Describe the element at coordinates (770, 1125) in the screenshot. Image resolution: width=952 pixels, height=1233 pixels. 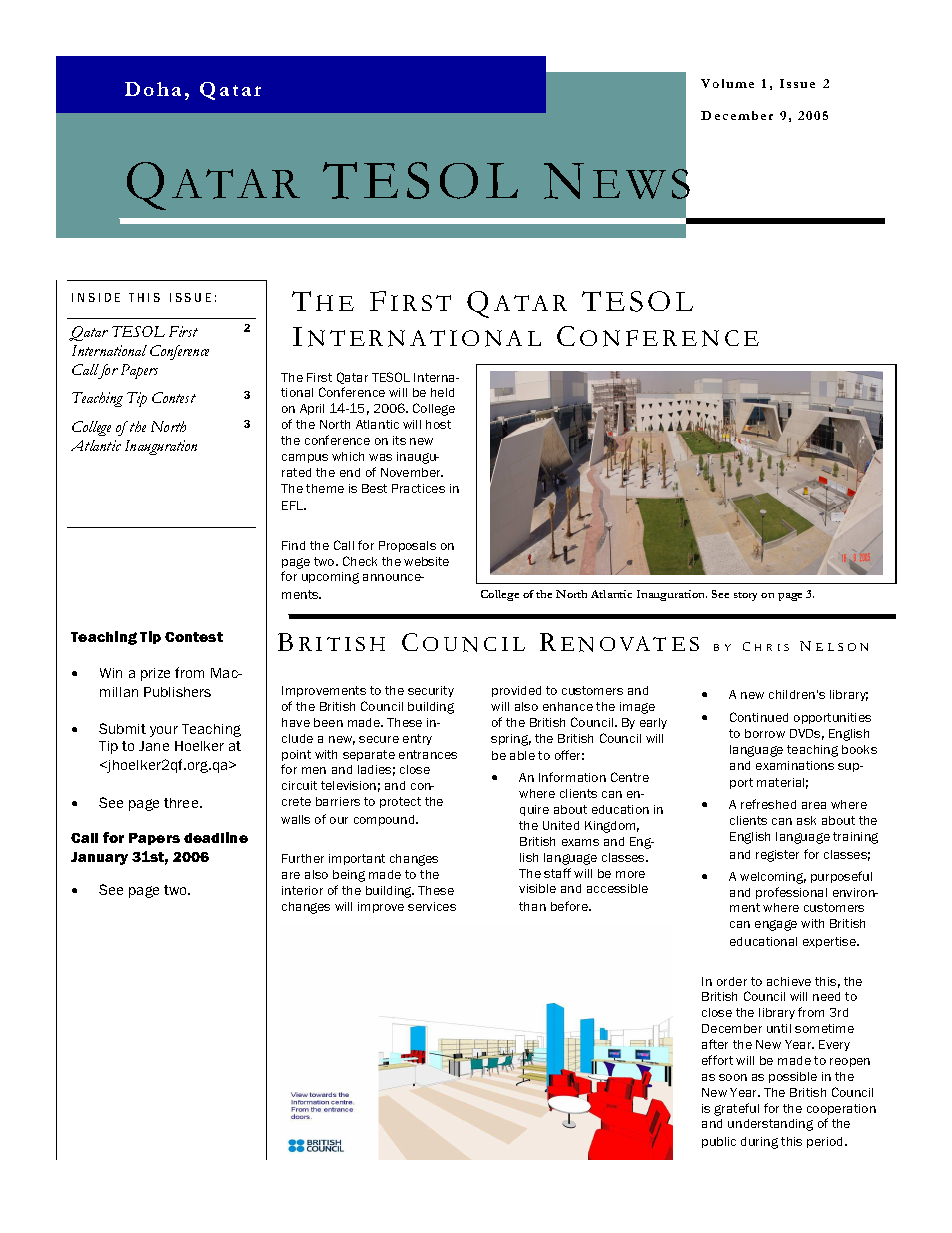
I see `understanding` at that location.
